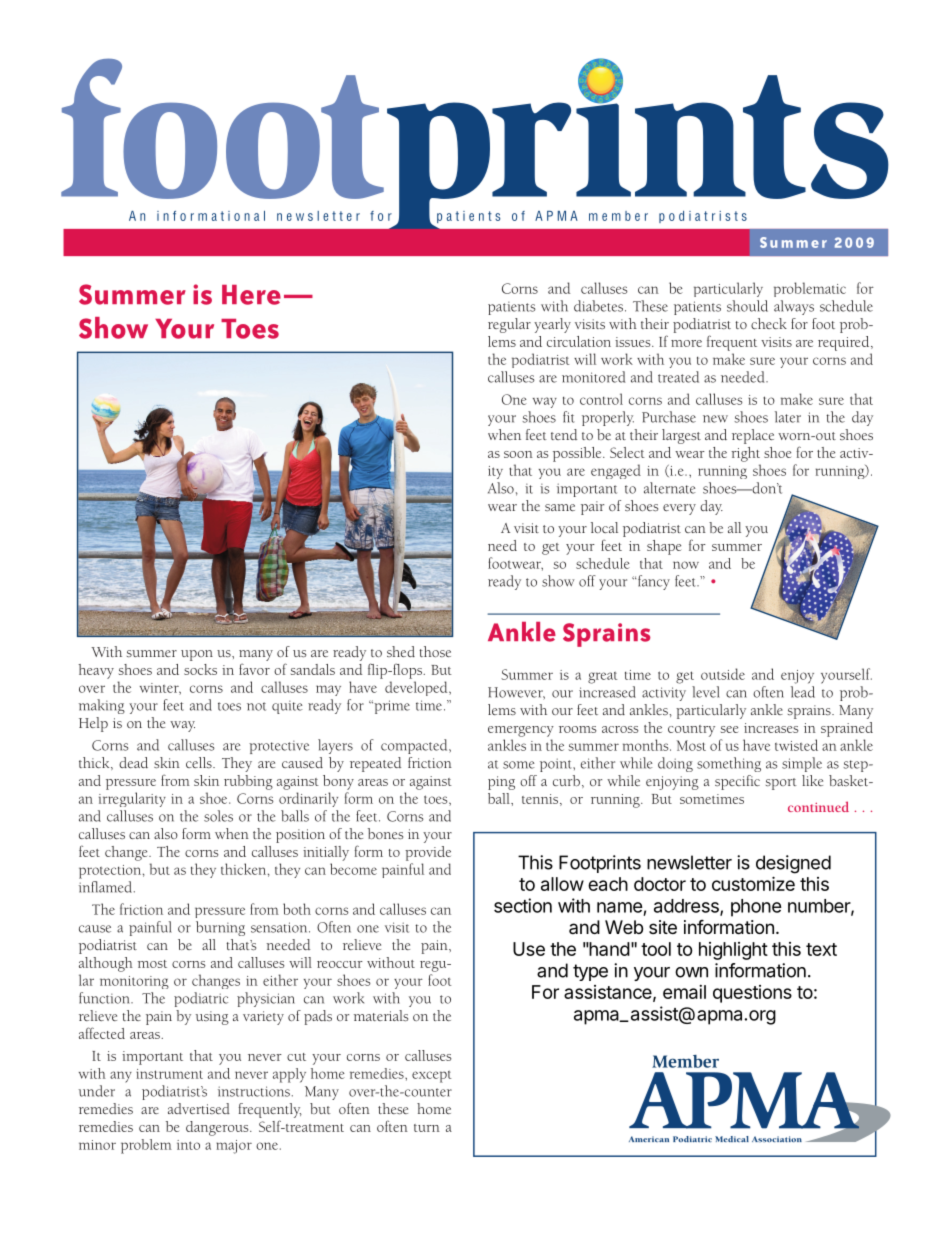  I want to click on check, so click(769, 323).
